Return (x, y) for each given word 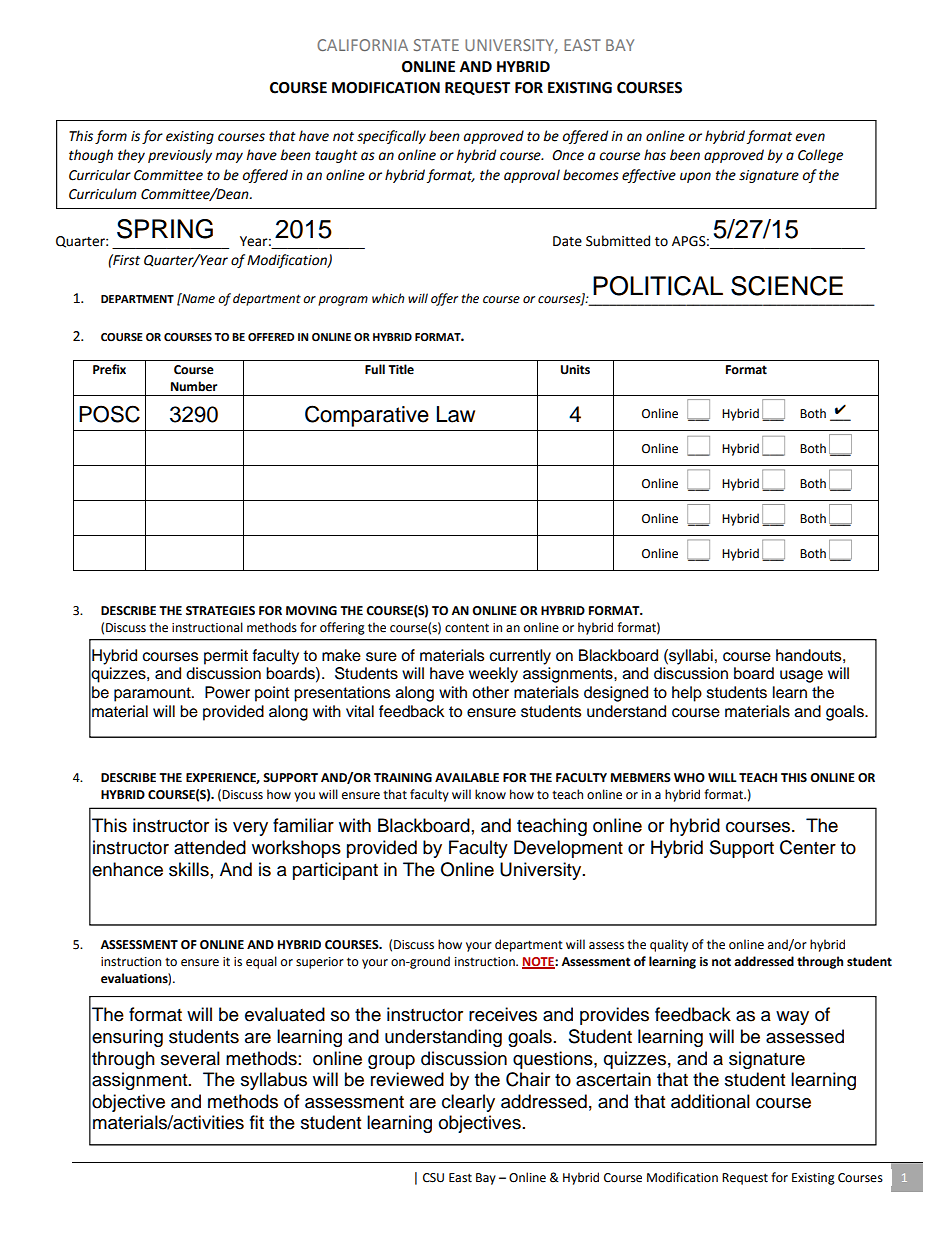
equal (261, 962)
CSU (433, 1178)
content (467, 628)
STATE (436, 45)
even (810, 137)
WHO (689, 778)
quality (669, 945)
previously (180, 156)
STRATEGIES (220, 611)
